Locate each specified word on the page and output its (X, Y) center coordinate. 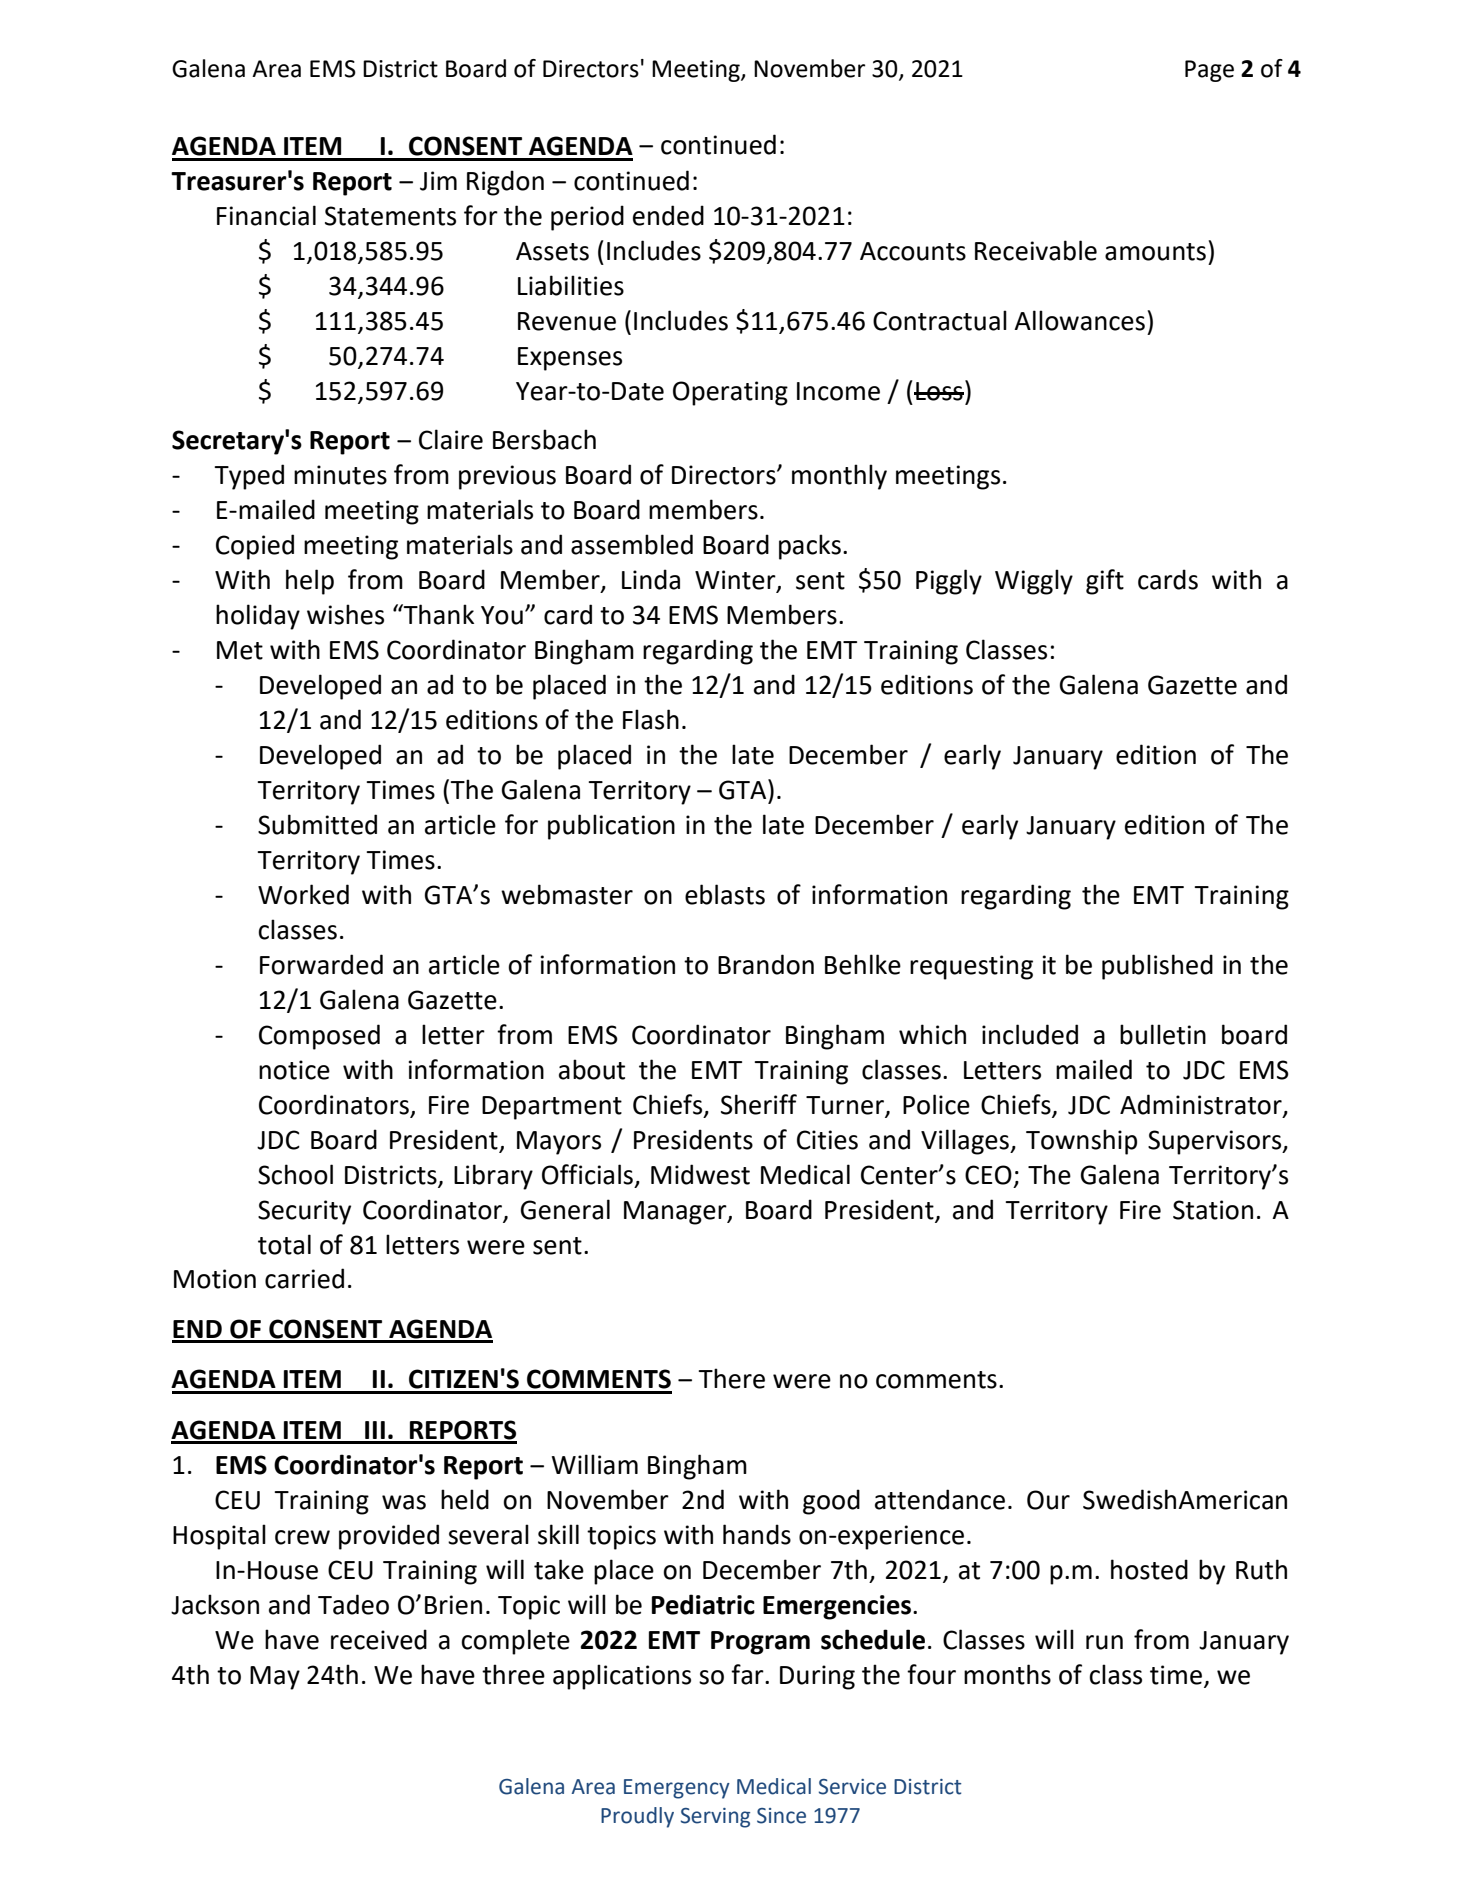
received (379, 1639)
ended (668, 215)
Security (304, 1212)
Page (1209, 71)
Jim (438, 181)
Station (1213, 1210)
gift (1105, 582)
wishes (345, 614)
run (1104, 1642)
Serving (715, 1818)
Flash (651, 719)
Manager (676, 1213)
